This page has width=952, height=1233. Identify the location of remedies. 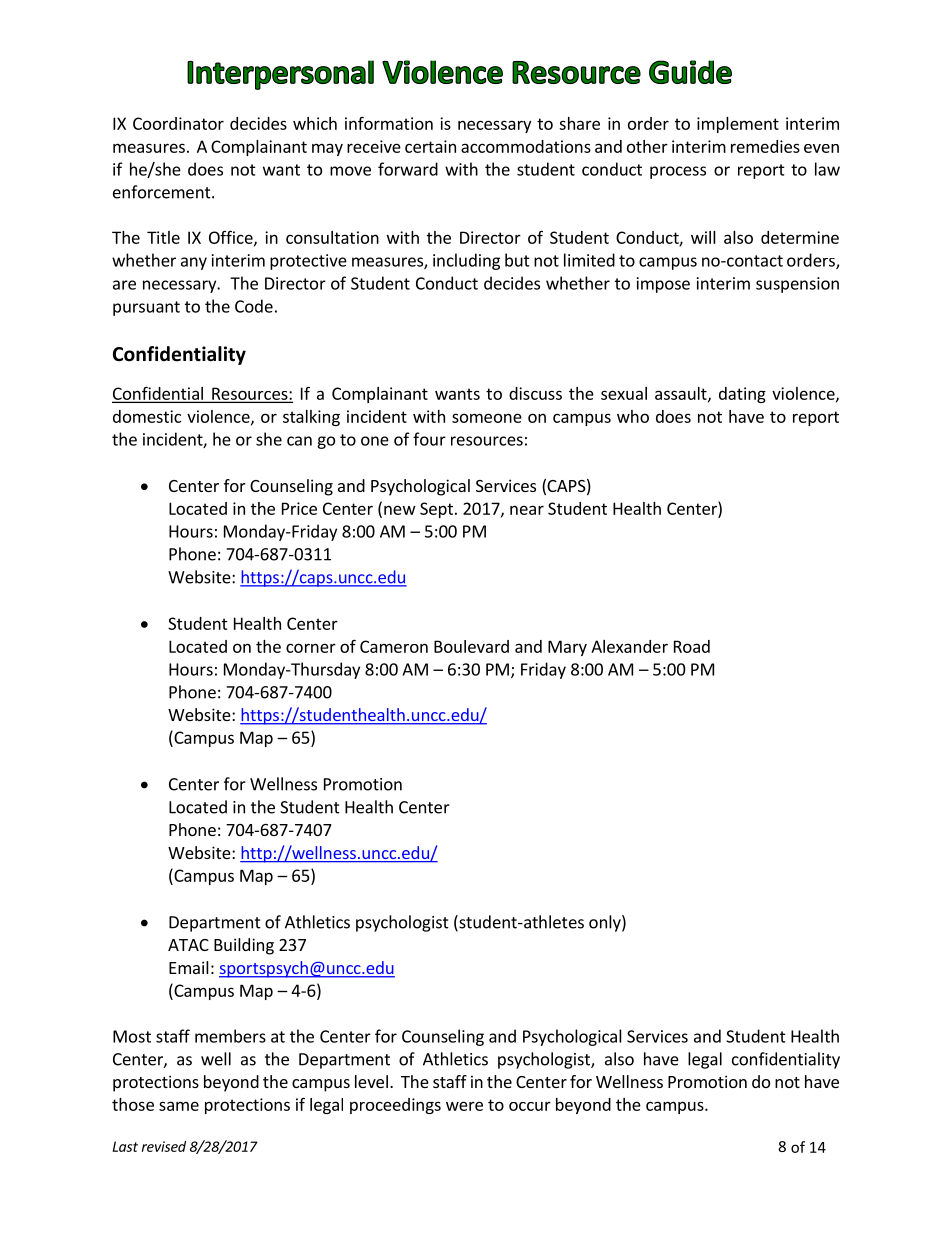
(765, 146).
